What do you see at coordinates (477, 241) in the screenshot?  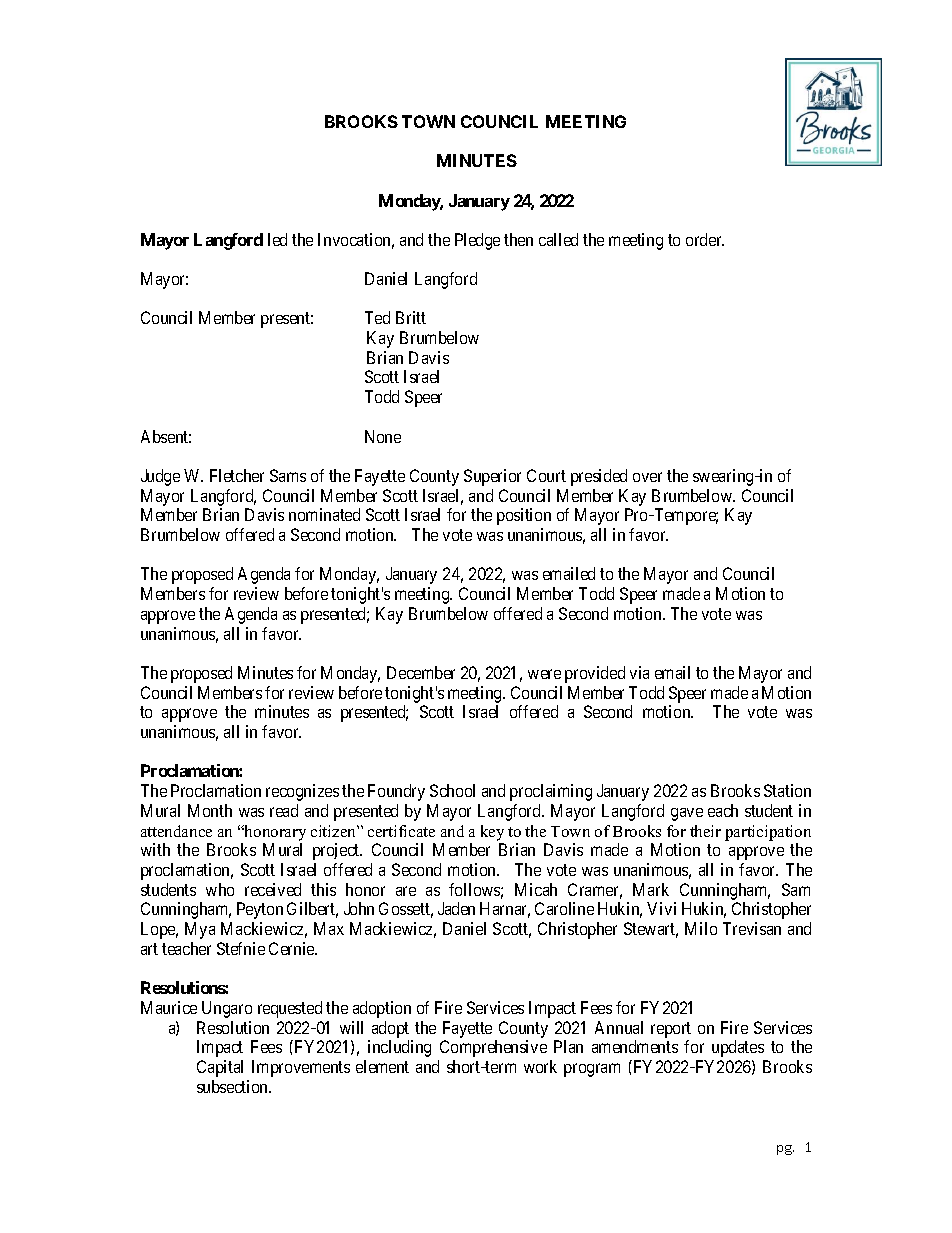 I see `Pledge` at bounding box center [477, 241].
